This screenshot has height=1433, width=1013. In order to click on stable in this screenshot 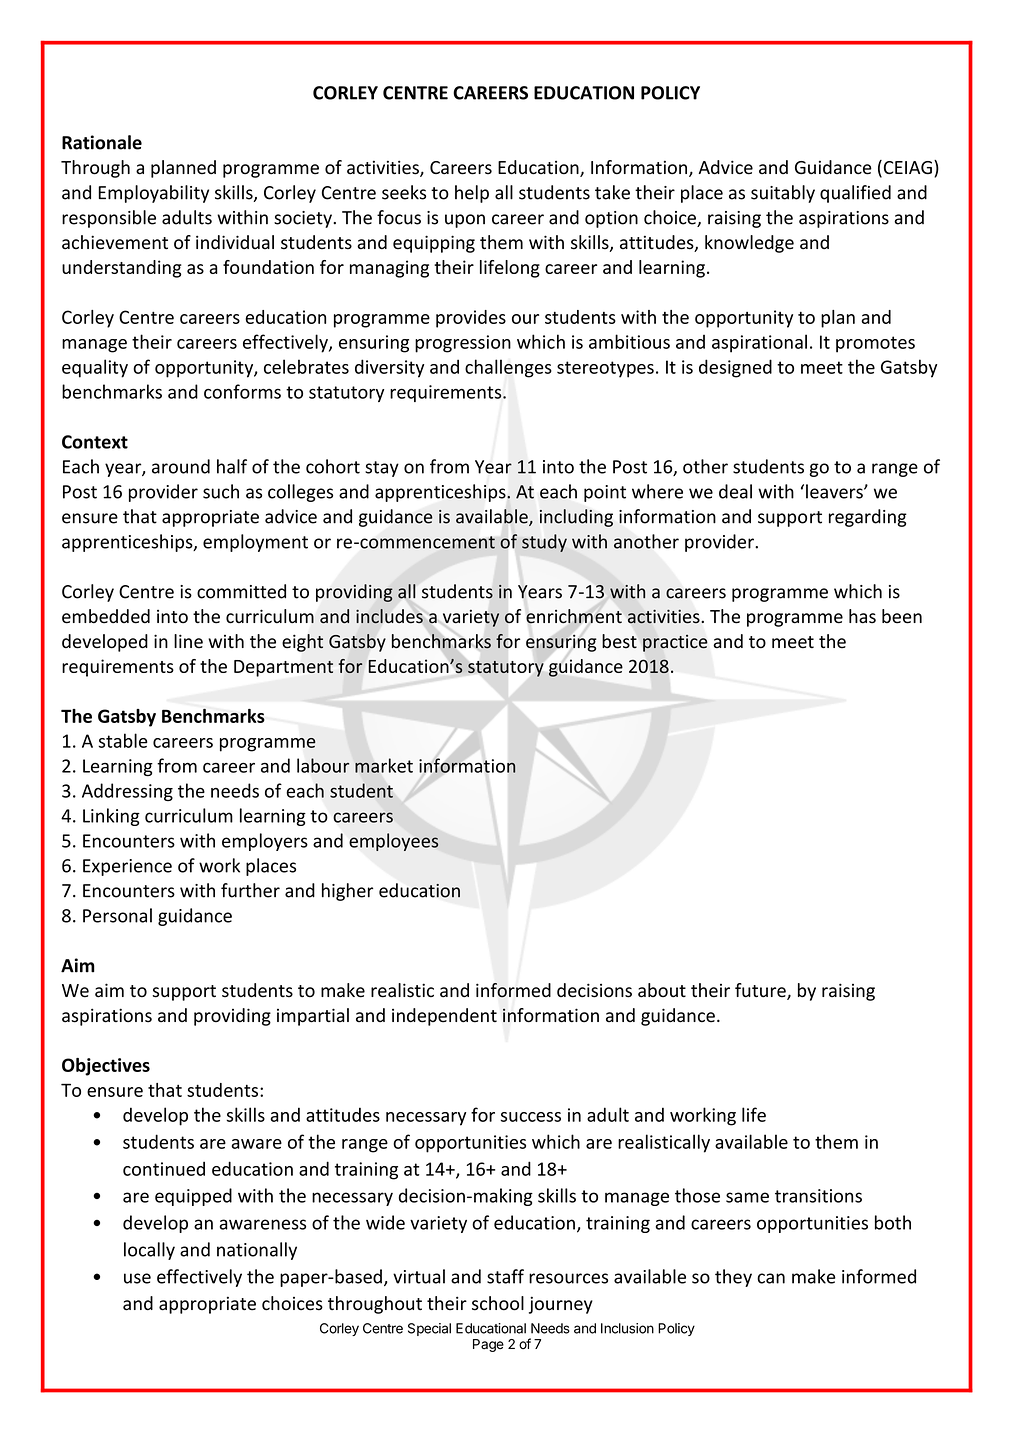, I will do `click(122, 740)`.
